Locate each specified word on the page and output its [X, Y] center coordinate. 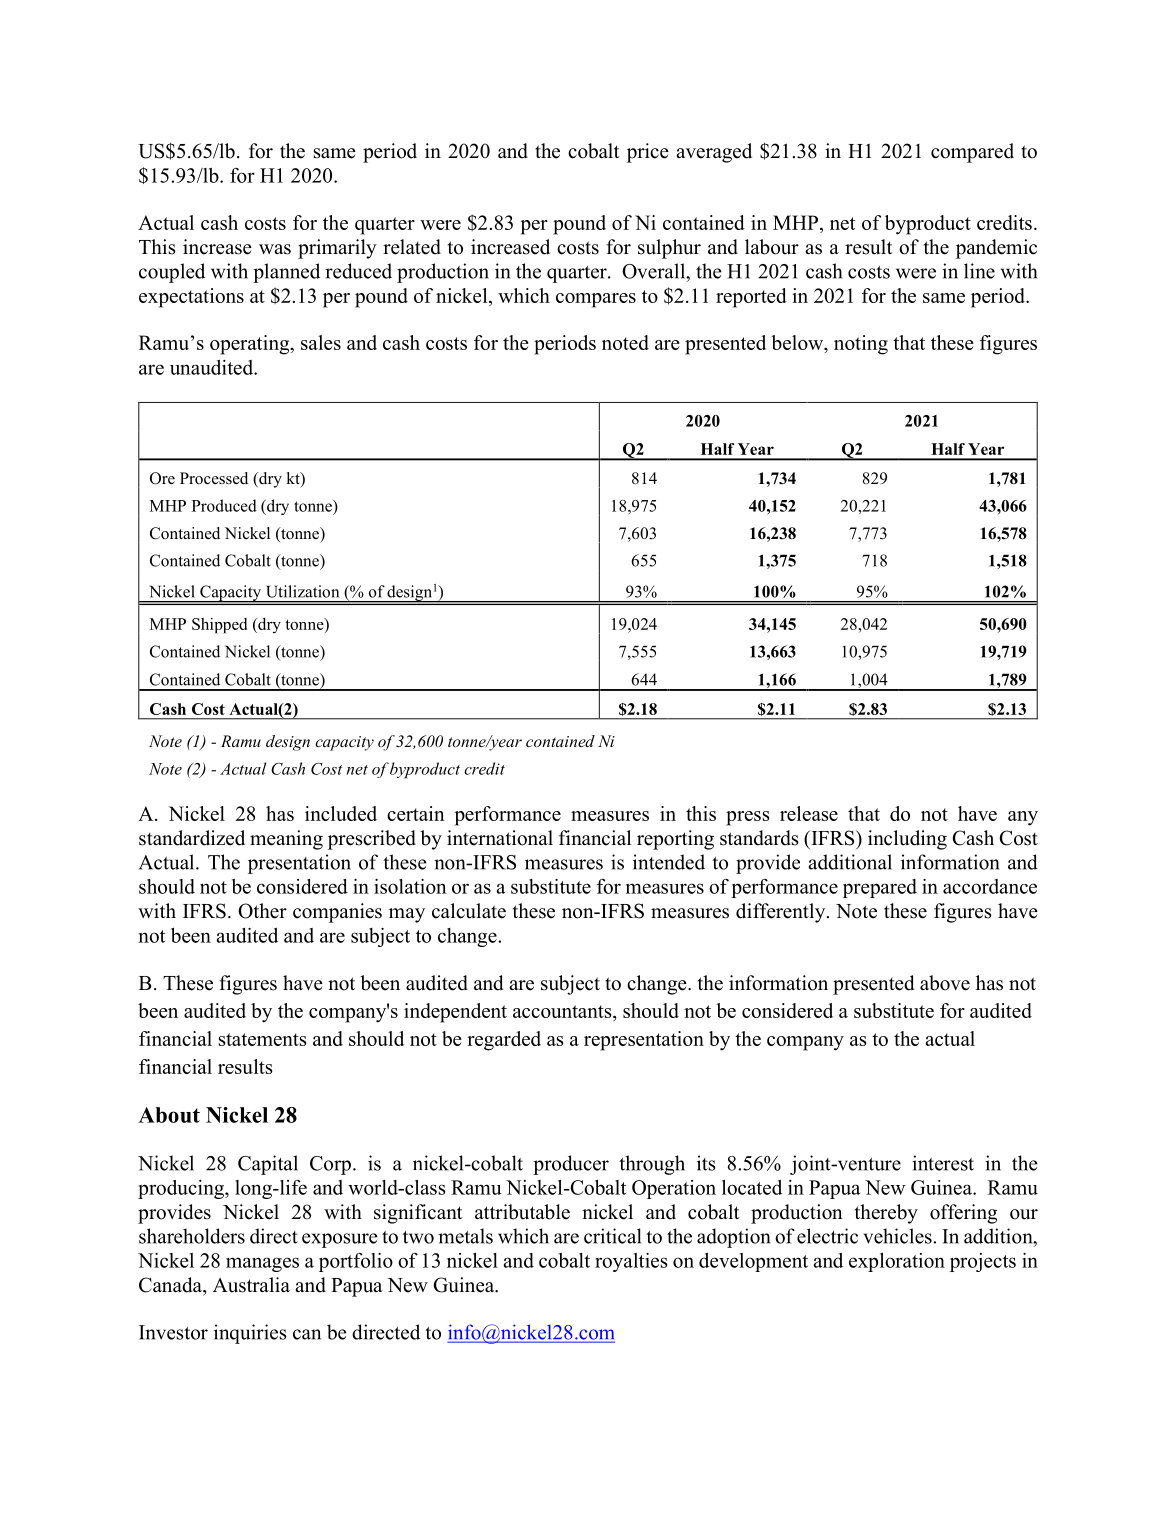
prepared [880, 888]
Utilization [303, 591]
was [275, 249]
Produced [224, 505]
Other [262, 911]
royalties [631, 1262]
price [648, 153]
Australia [251, 1285]
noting [861, 345]
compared [972, 153]
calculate [469, 911]
